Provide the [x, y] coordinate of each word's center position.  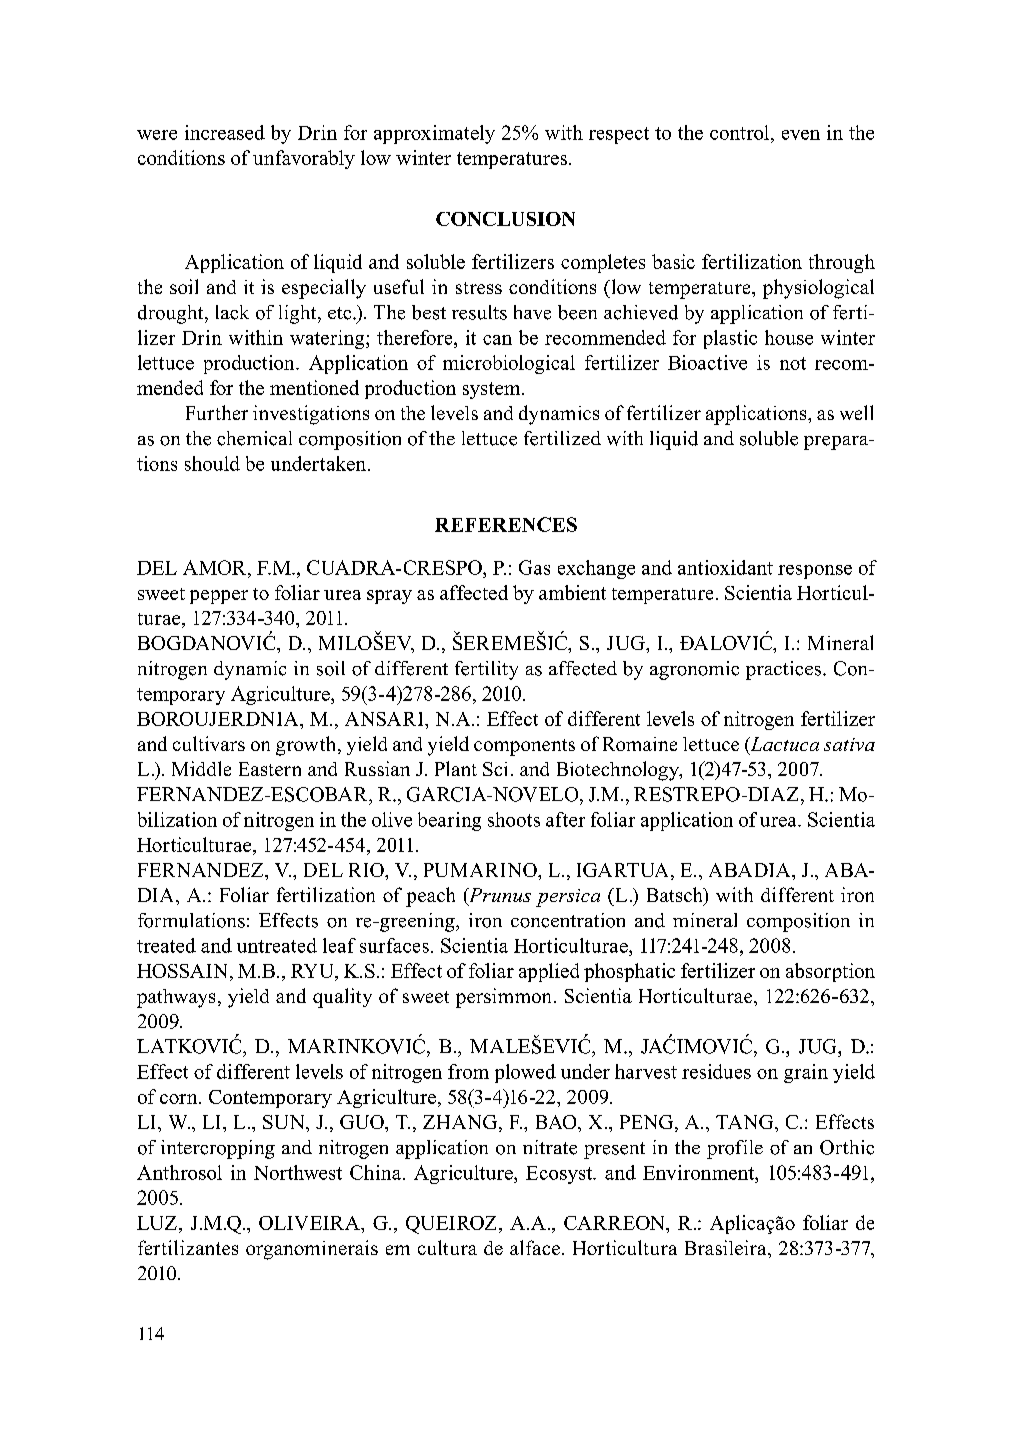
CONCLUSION [505, 219]
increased [225, 132]
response [815, 572]
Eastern [270, 769]
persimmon [503, 998]
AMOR [216, 567]
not [793, 363]
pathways [176, 998]
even [801, 135]
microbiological [509, 364]
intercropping [218, 1149]
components [524, 747]
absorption [830, 972]
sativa [849, 744]
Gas [534, 567]
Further [217, 412]
